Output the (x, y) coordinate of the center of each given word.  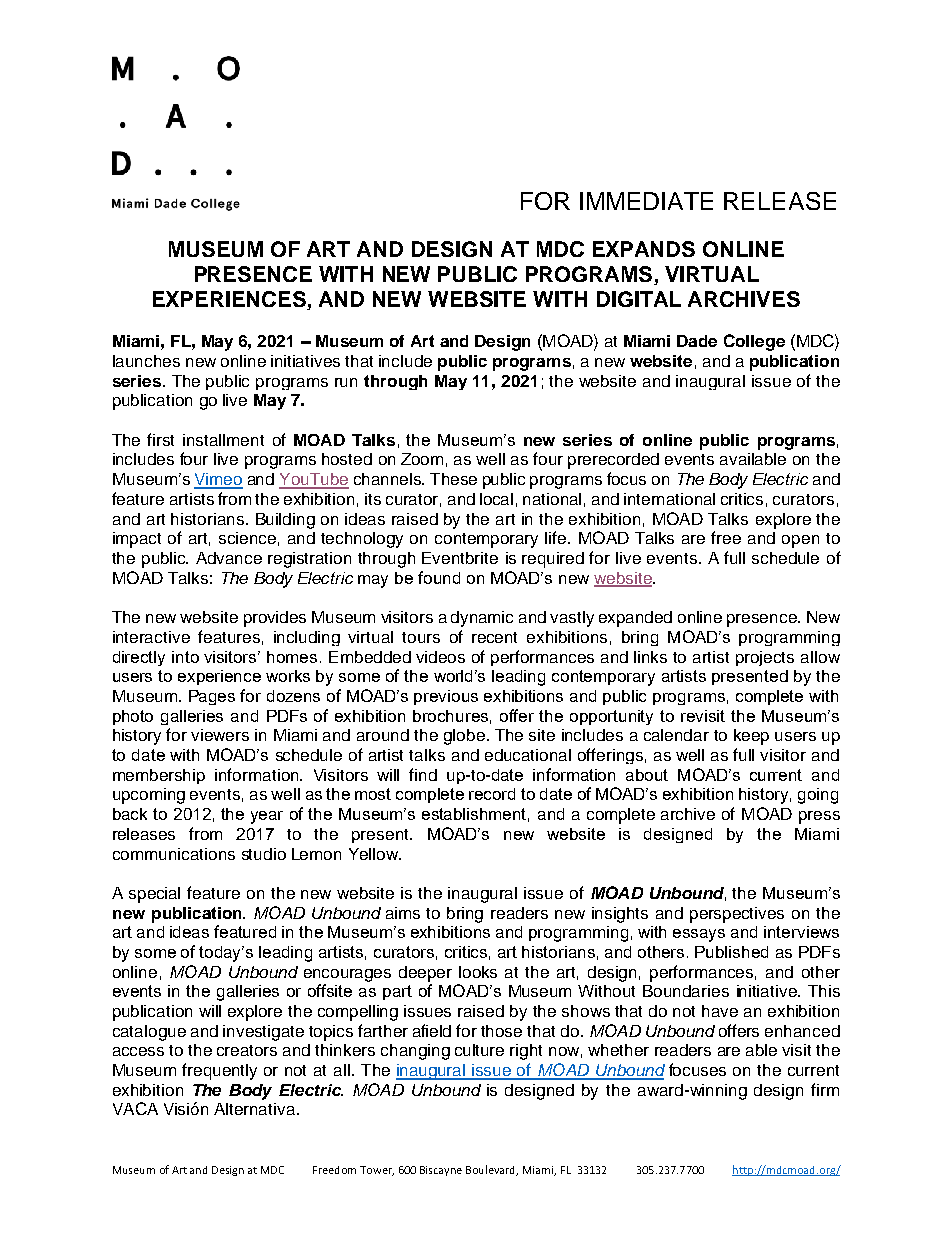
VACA (135, 1108)
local (496, 499)
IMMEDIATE (646, 201)
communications (174, 854)
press (819, 817)
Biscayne (441, 1171)
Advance (229, 558)
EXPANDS (644, 249)
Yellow (375, 854)
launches (146, 361)
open (800, 541)
